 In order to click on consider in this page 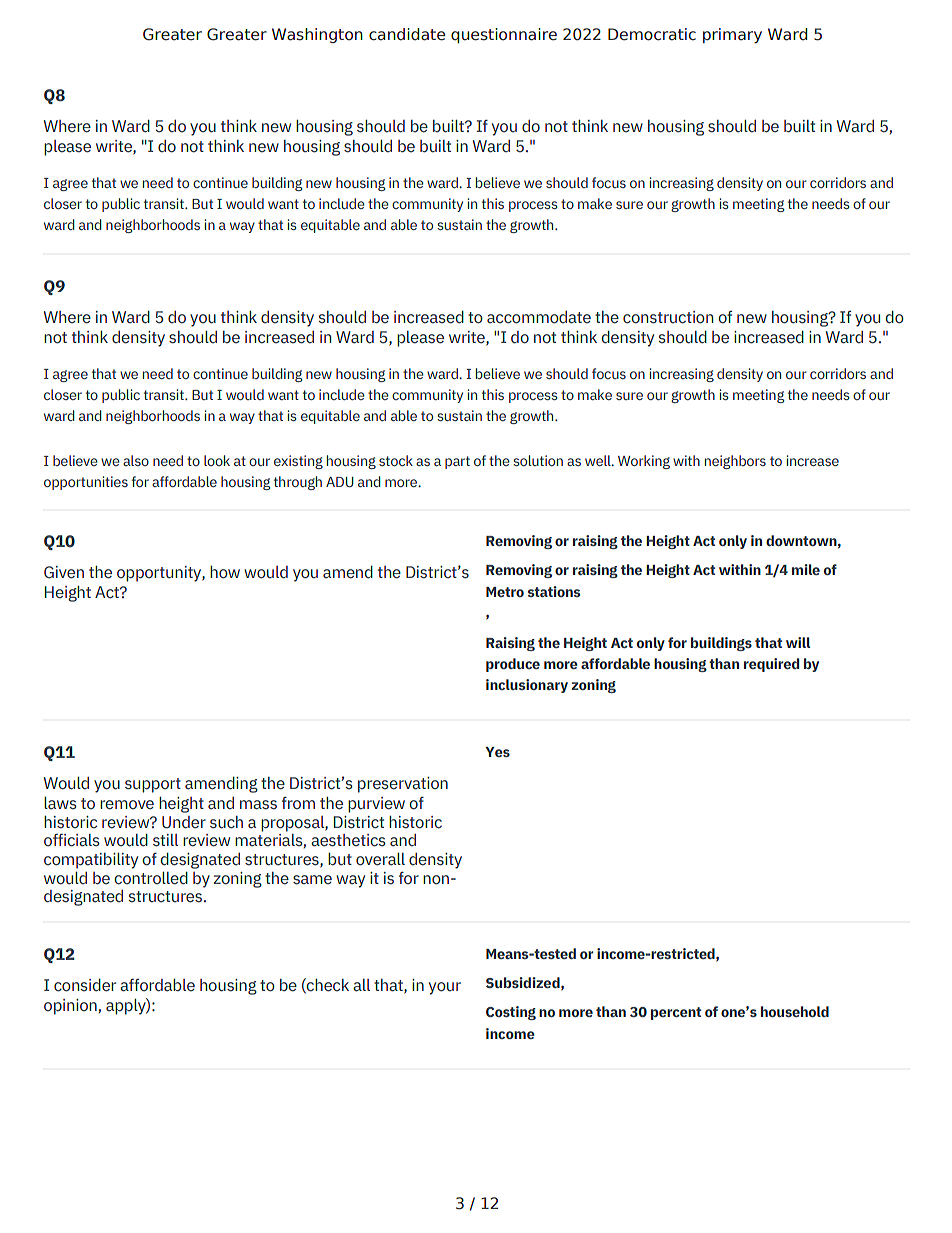, I will do `click(85, 985)`.
